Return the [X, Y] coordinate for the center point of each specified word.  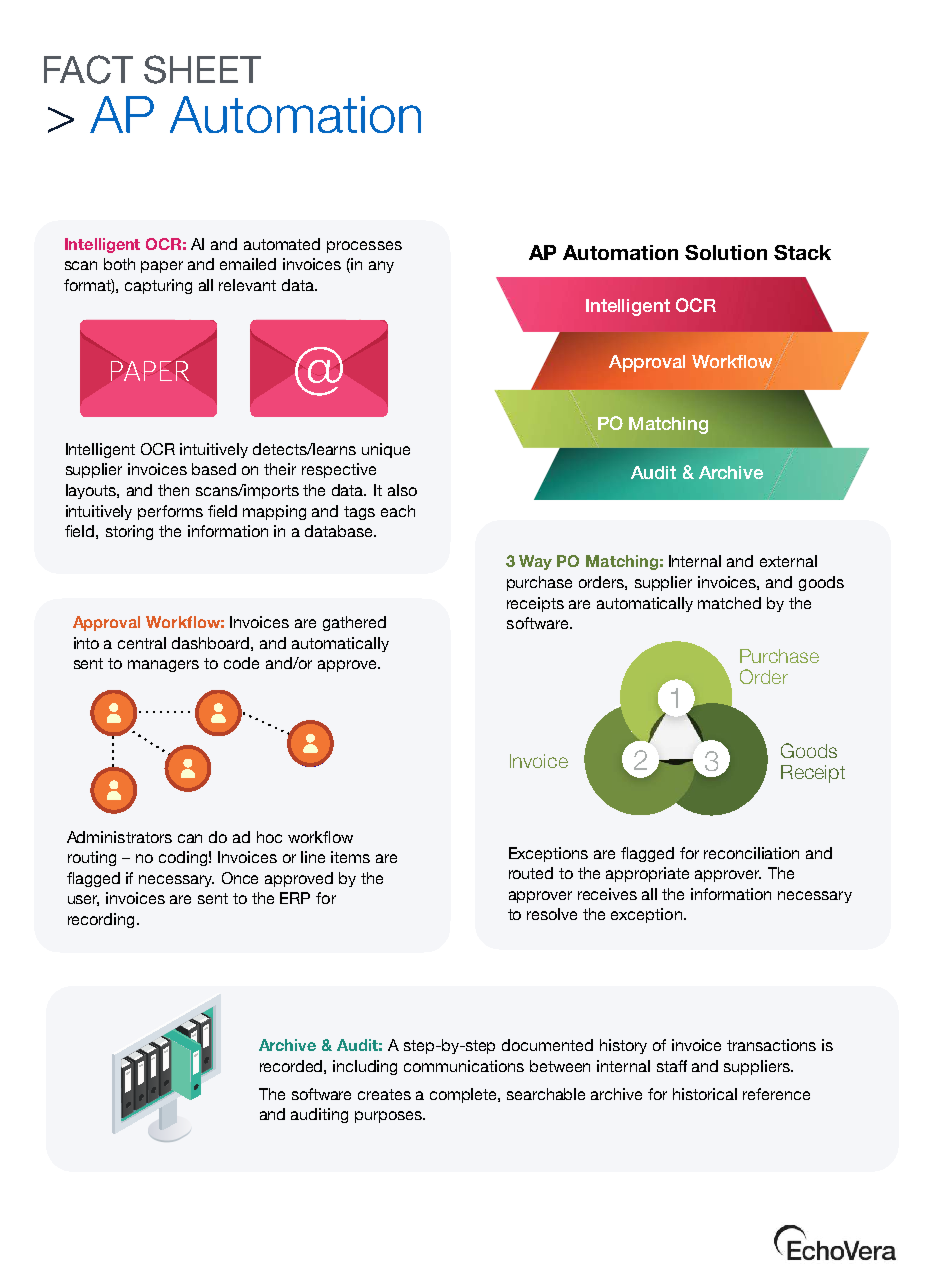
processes [364, 247]
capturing [158, 286]
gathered [354, 623]
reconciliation [751, 853]
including [365, 1067]
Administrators [119, 837]
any [381, 267]
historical [705, 1094]
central [142, 643]
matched [729, 603]
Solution [726, 252]
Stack [802, 252]
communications [464, 1066]
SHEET [202, 69]
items [350, 857]
